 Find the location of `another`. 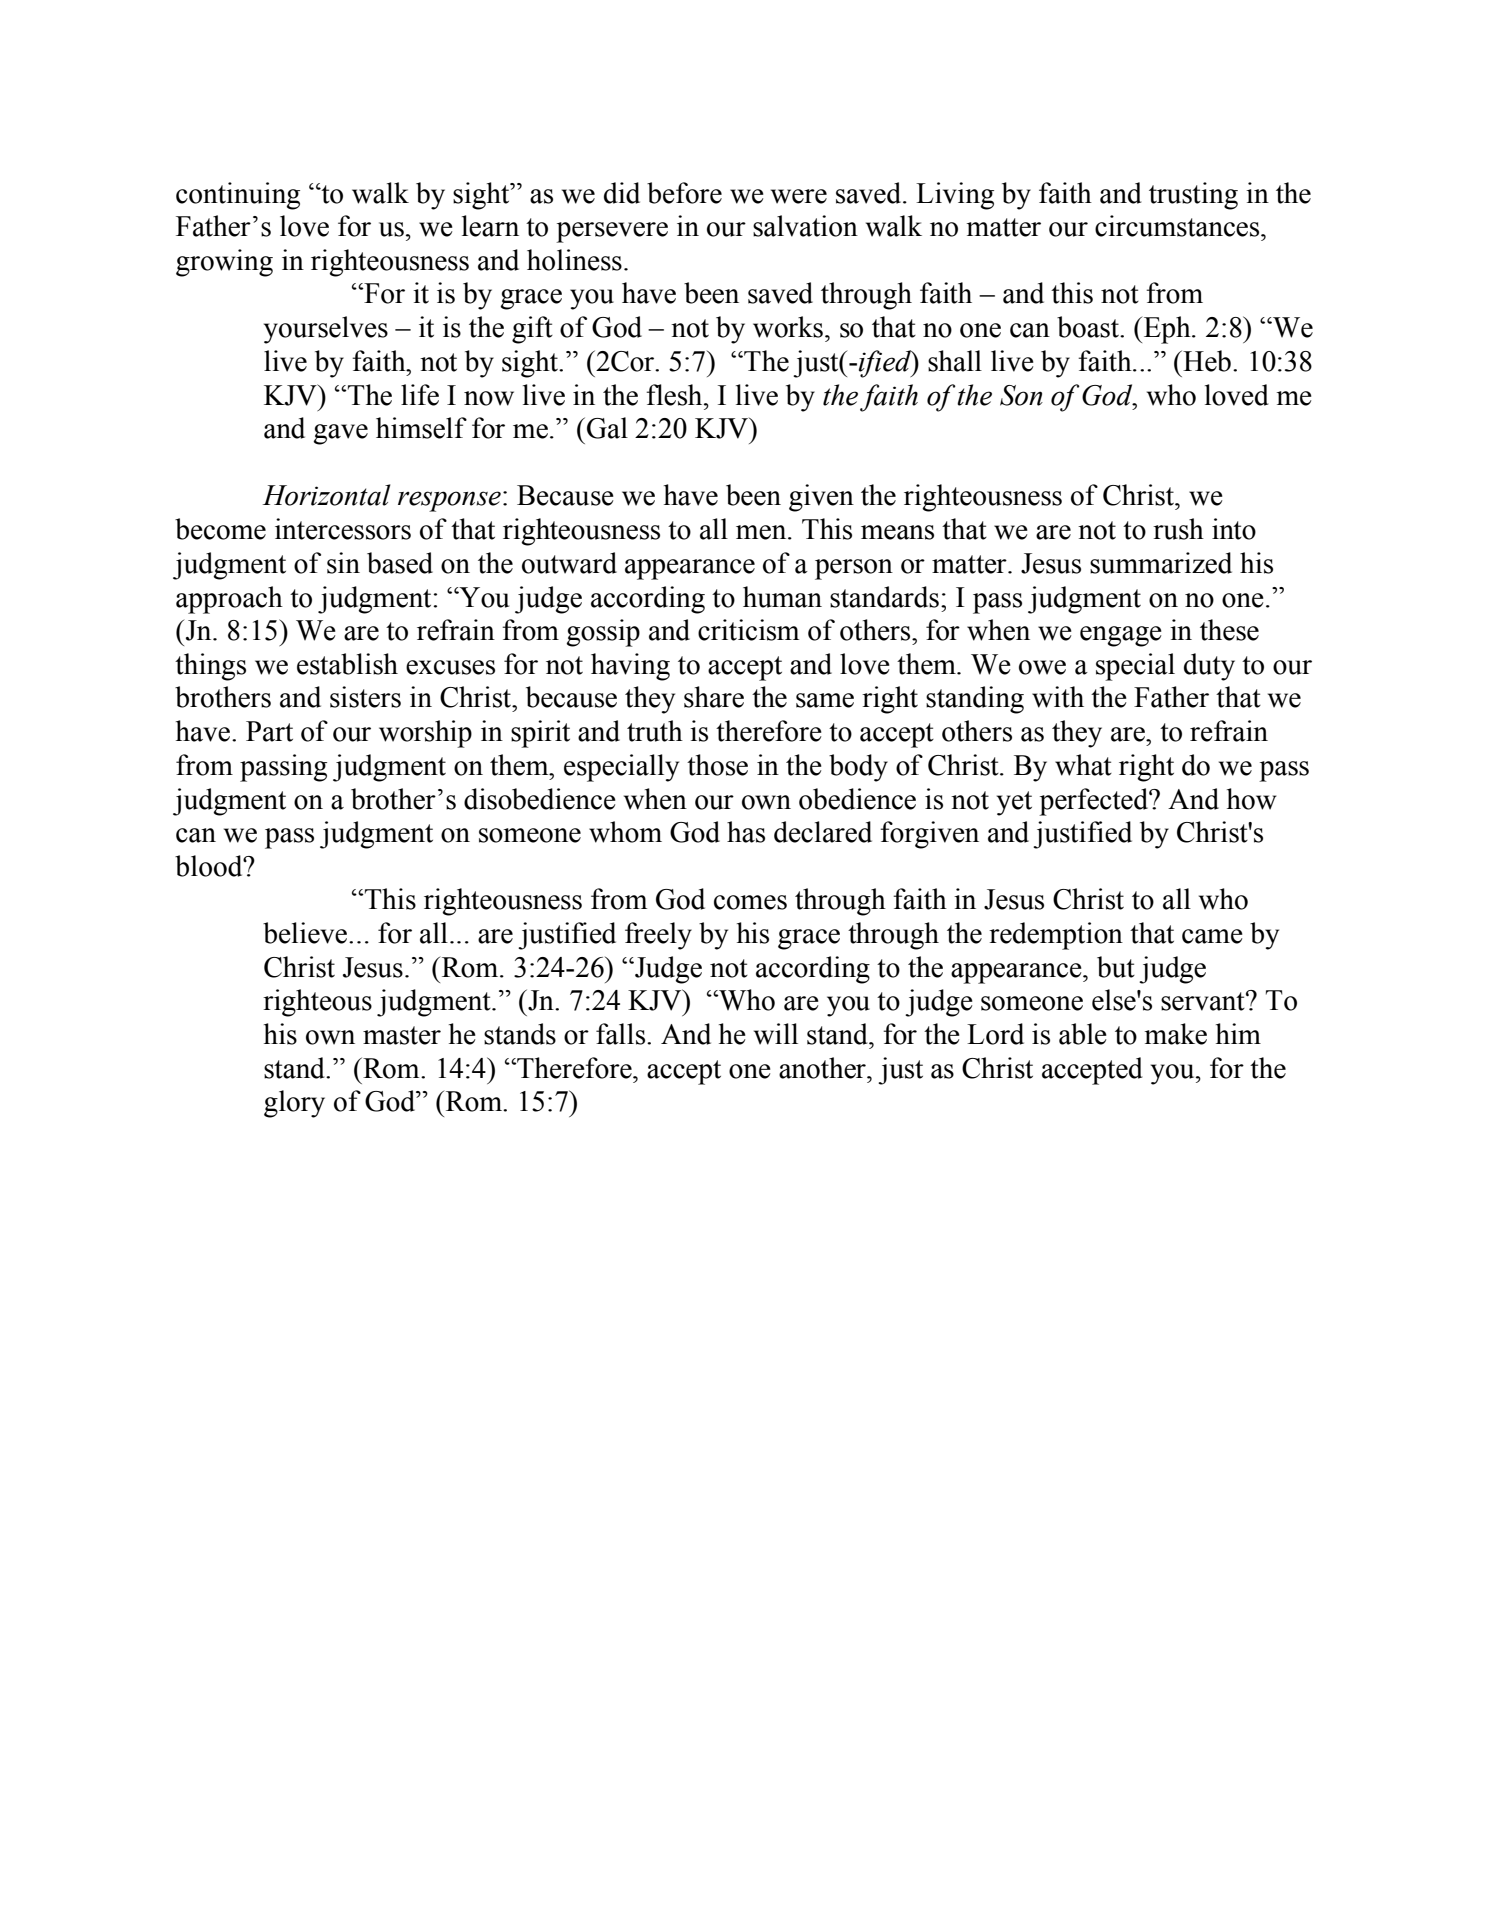

another is located at coordinates (823, 1068).
